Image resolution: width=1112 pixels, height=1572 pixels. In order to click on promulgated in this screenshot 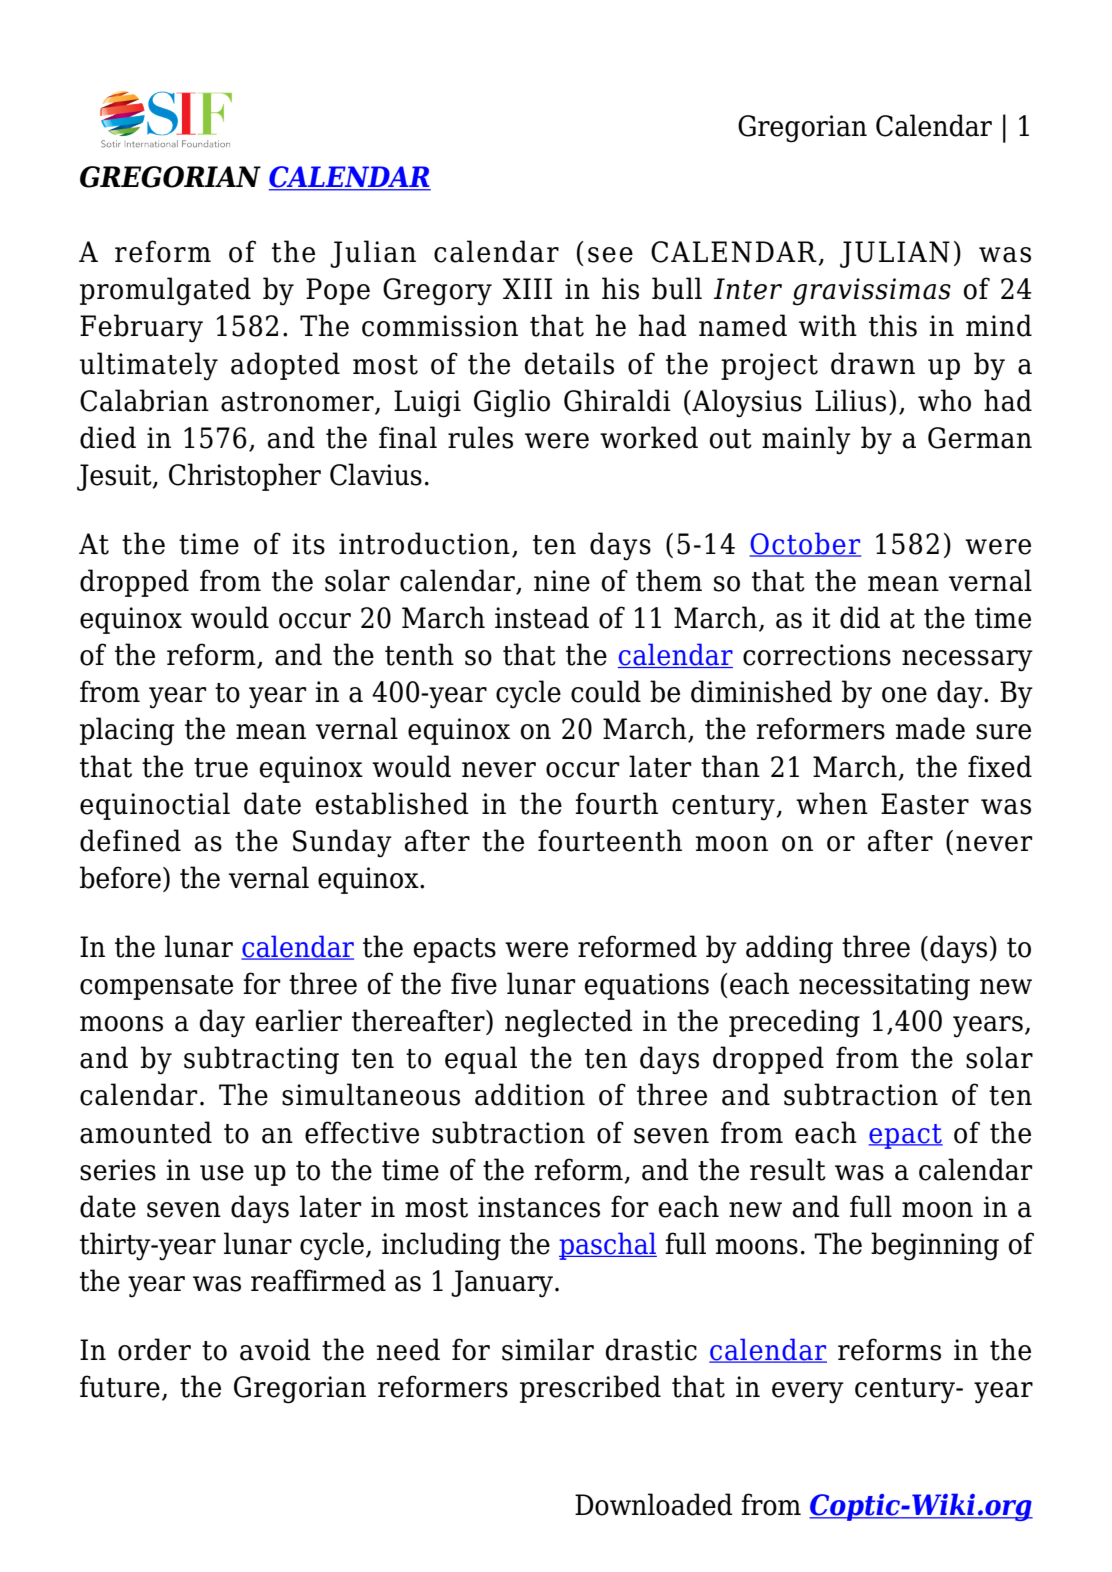, I will do `click(165, 291)`.
